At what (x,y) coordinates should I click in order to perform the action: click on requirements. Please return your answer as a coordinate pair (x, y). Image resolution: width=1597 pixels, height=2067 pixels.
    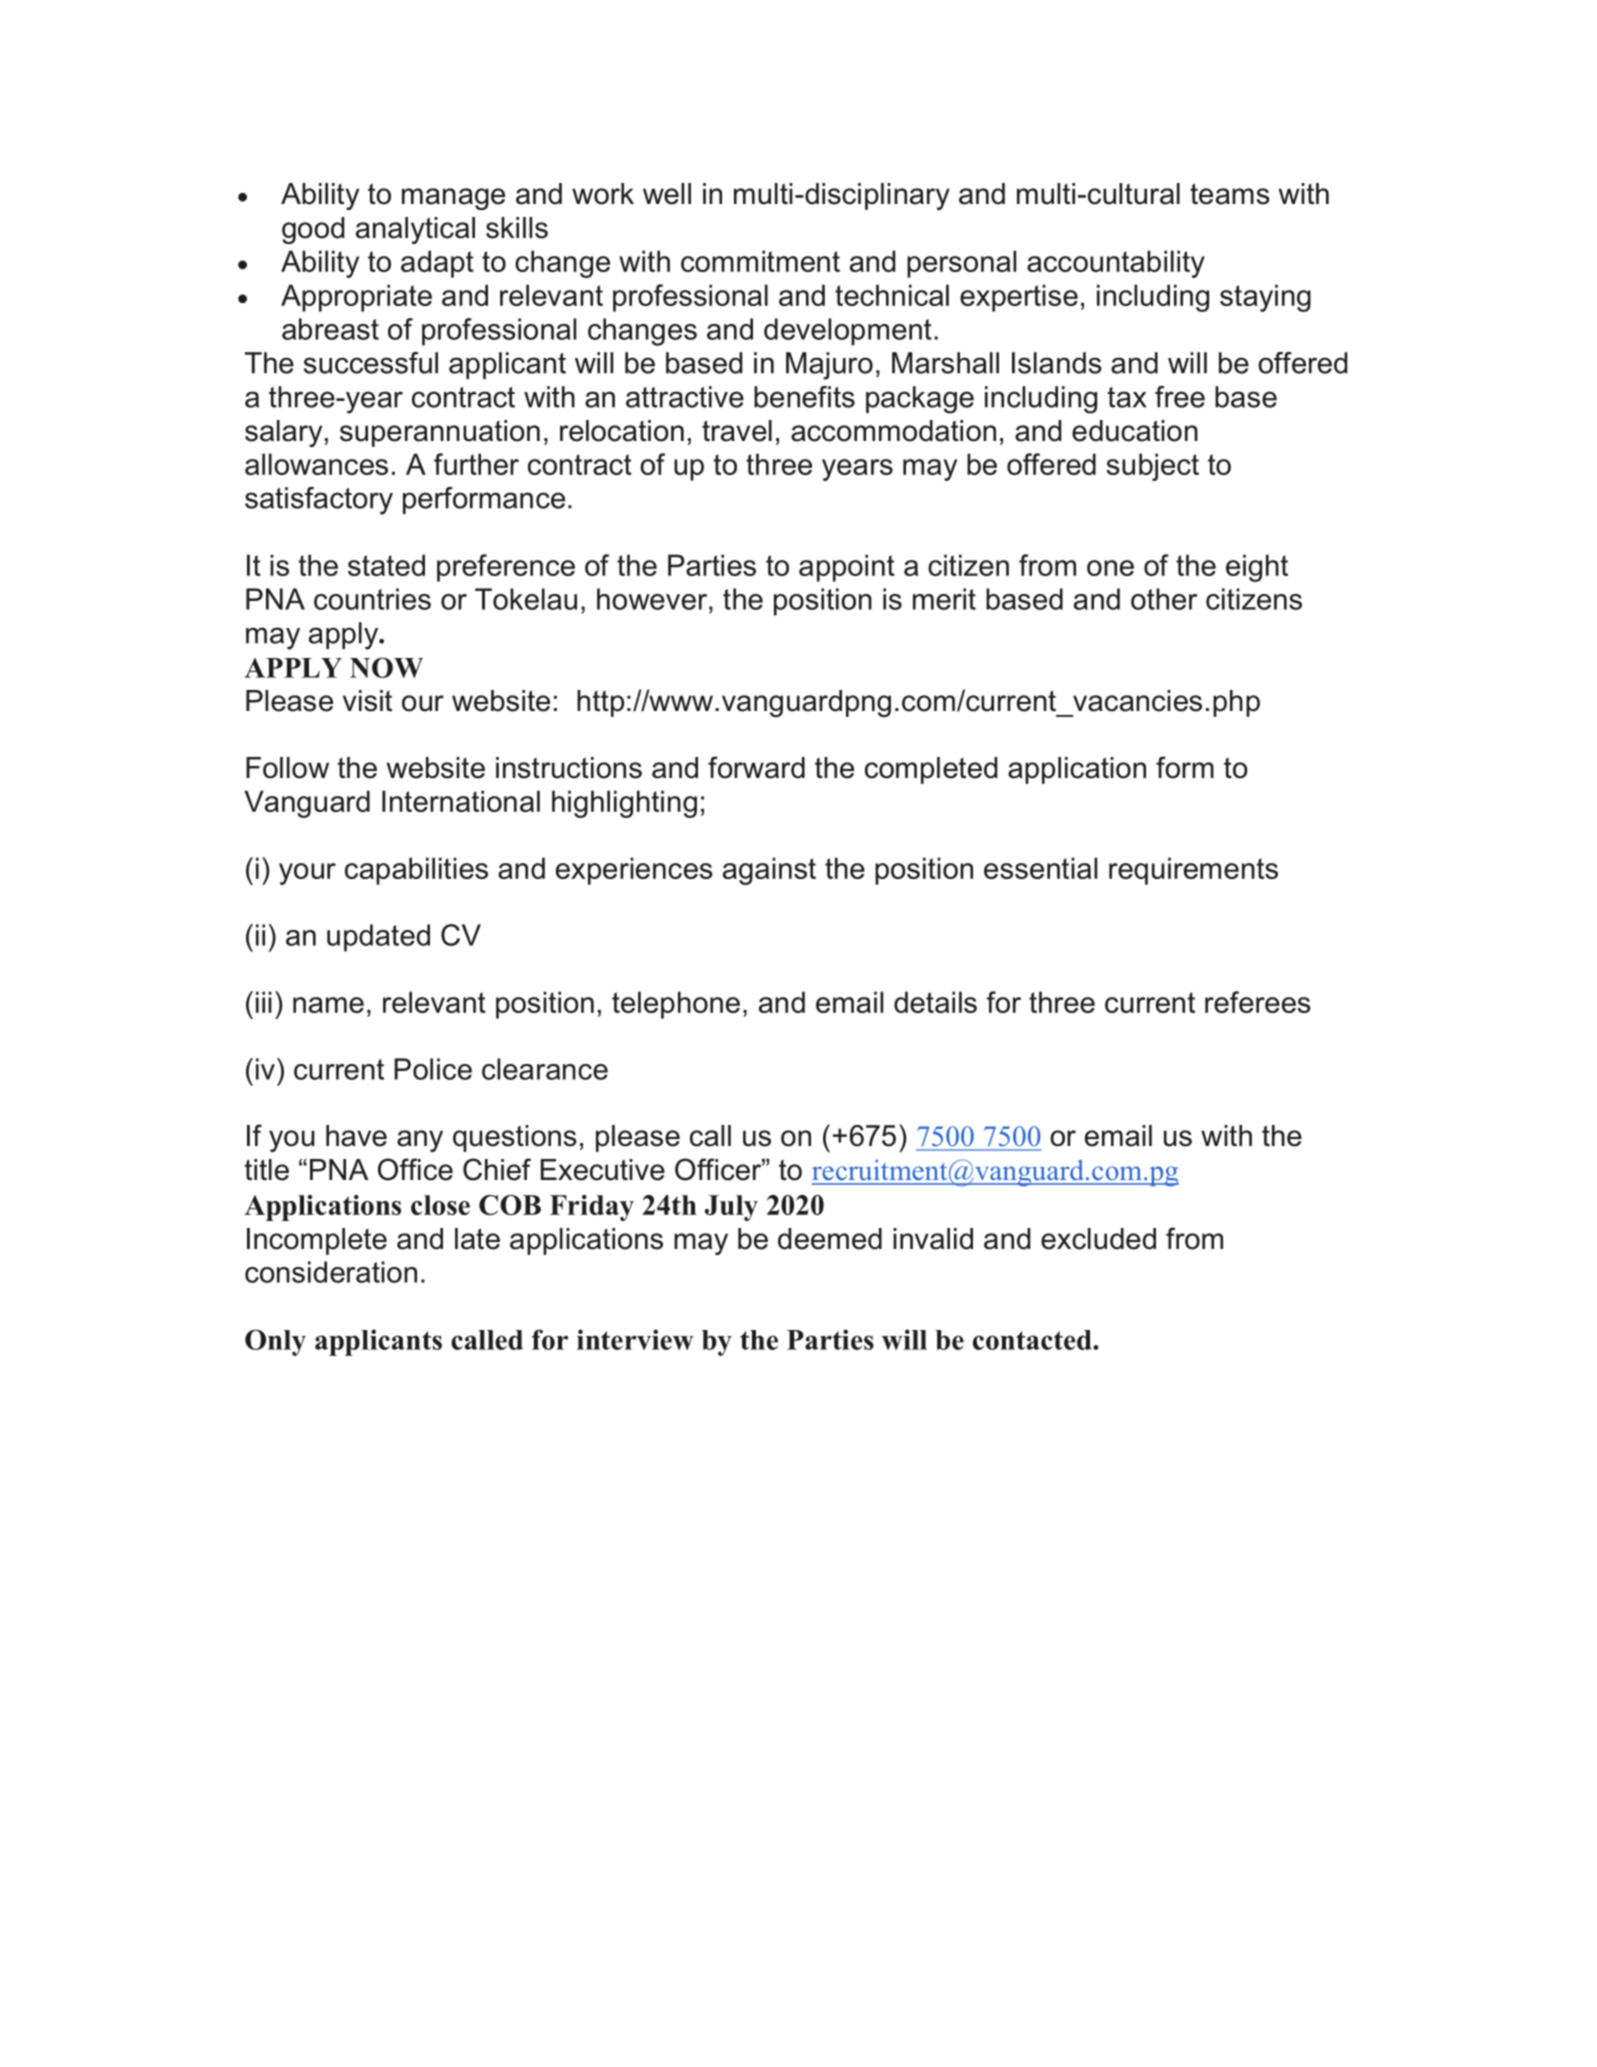
    Looking at the image, I should click on (1193, 871).
